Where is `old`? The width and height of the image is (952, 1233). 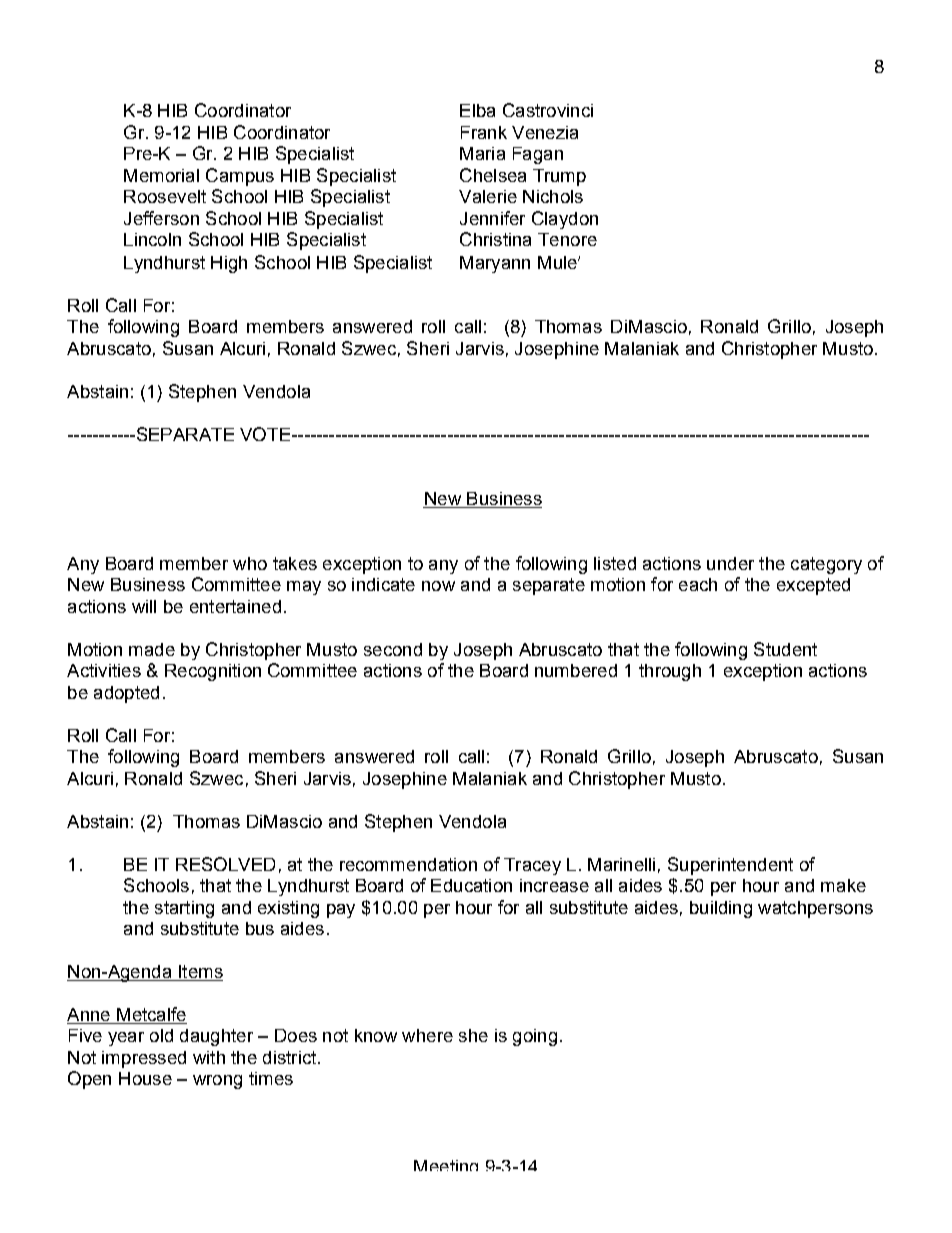
old is located at coordinates (161, 1035).
